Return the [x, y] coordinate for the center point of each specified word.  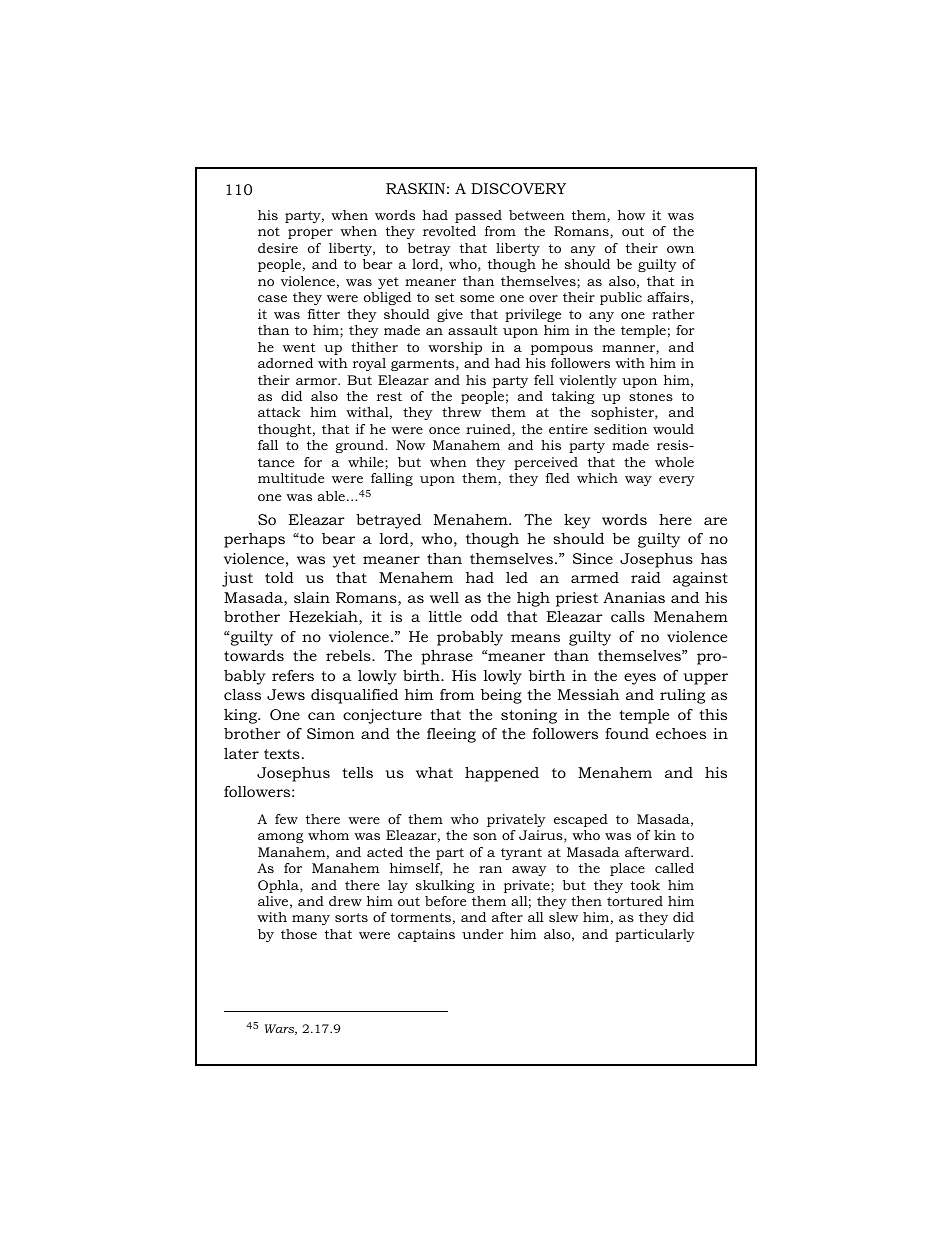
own [680, 249]
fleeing [451, 735]
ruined [489, 429]
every [677, 481]
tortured [635, 901]
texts [282, 754]
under [482, 934]
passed [478, 216]
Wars [281, 1029]
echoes [681, 733]
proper [310, 234]
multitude [291, 478]
